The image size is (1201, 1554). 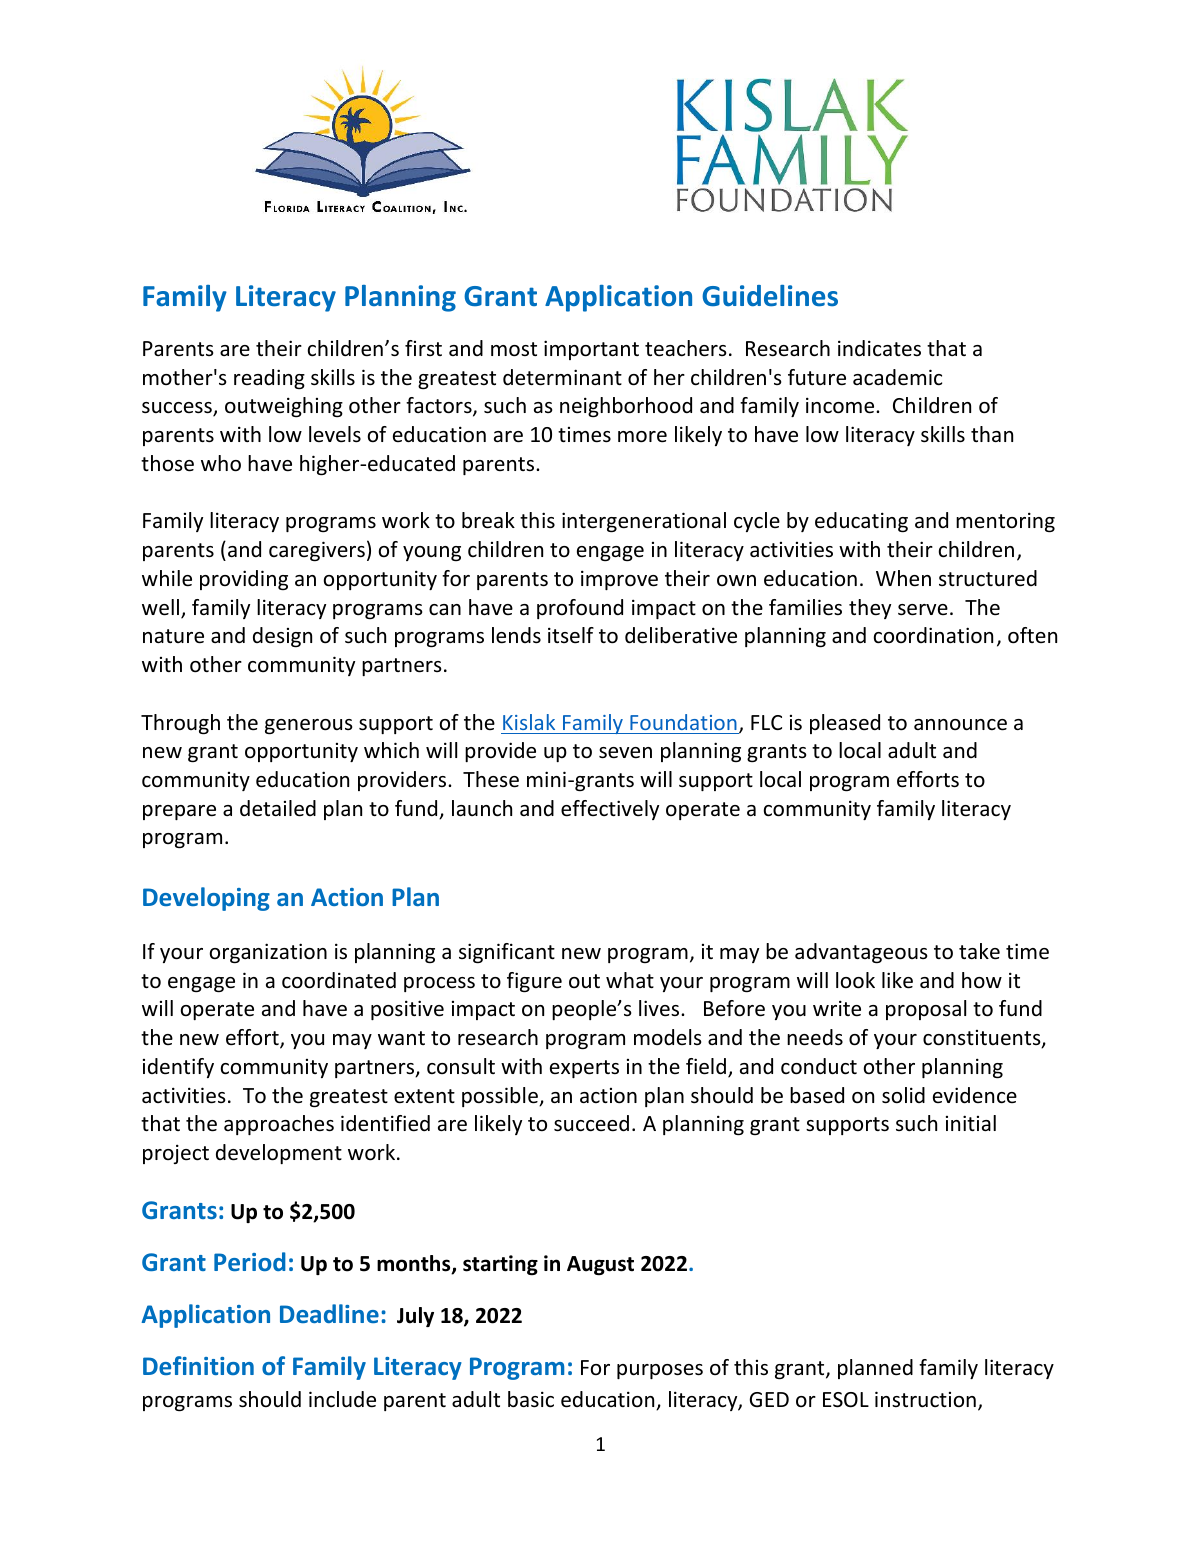 I want to click on reading, so click(x=269, y=379).
